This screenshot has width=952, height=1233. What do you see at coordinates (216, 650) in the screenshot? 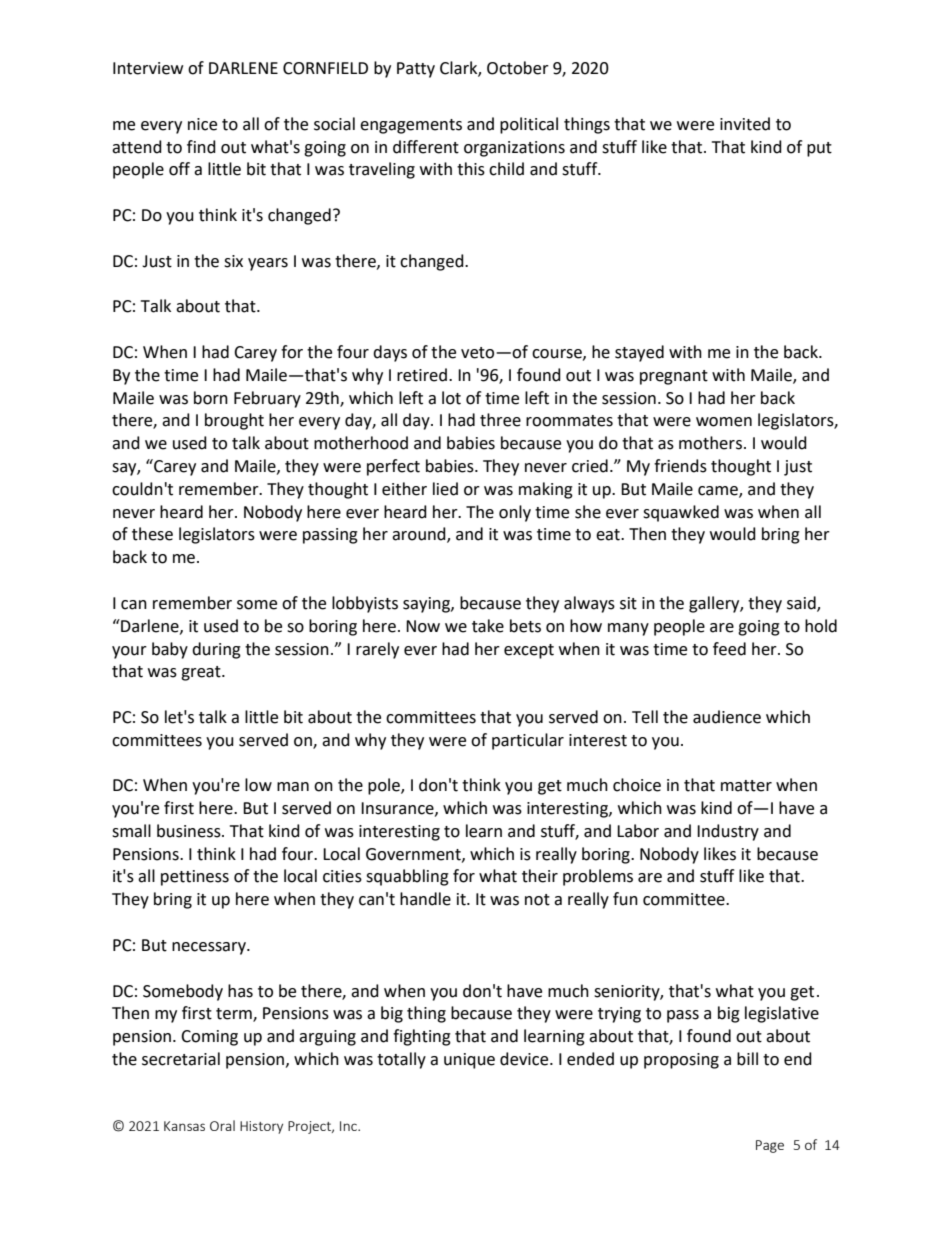
I see `during` at bounding box center [216, 650].
